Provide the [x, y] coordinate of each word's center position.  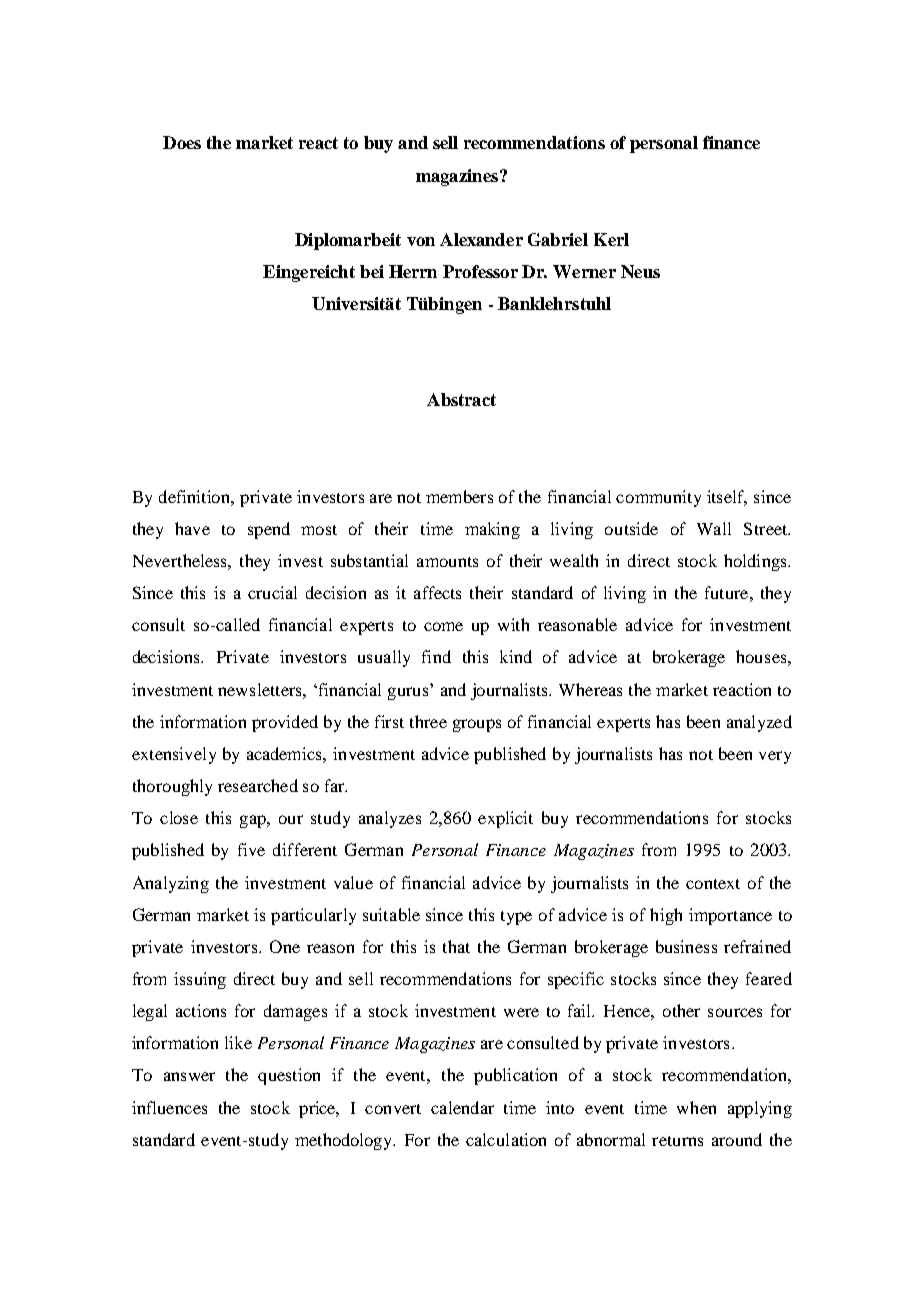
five [251, 849]
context [713, 884]
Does [182, 142]
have [192, 528]
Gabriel [558, 239]
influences [169, 1107]
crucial [272, 592]
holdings [756, 562]
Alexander [481, 239]
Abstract [461, 399]
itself [727, 497]
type [516, 918]
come [443, 626]
